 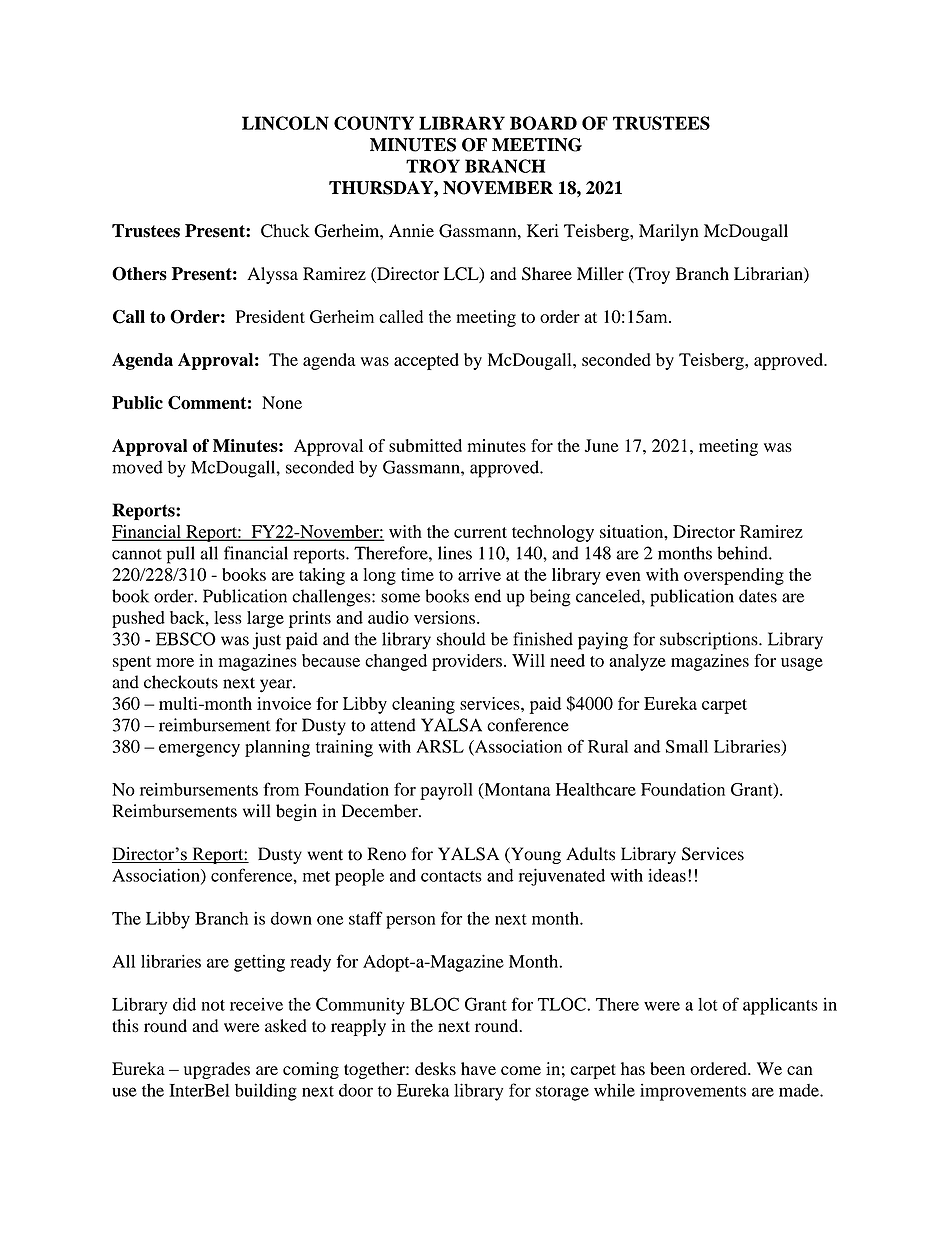 What do you see at coordinates (285, 123) in the screenshot?
I see `LINCOLN` at bounding box center [285, 123].
